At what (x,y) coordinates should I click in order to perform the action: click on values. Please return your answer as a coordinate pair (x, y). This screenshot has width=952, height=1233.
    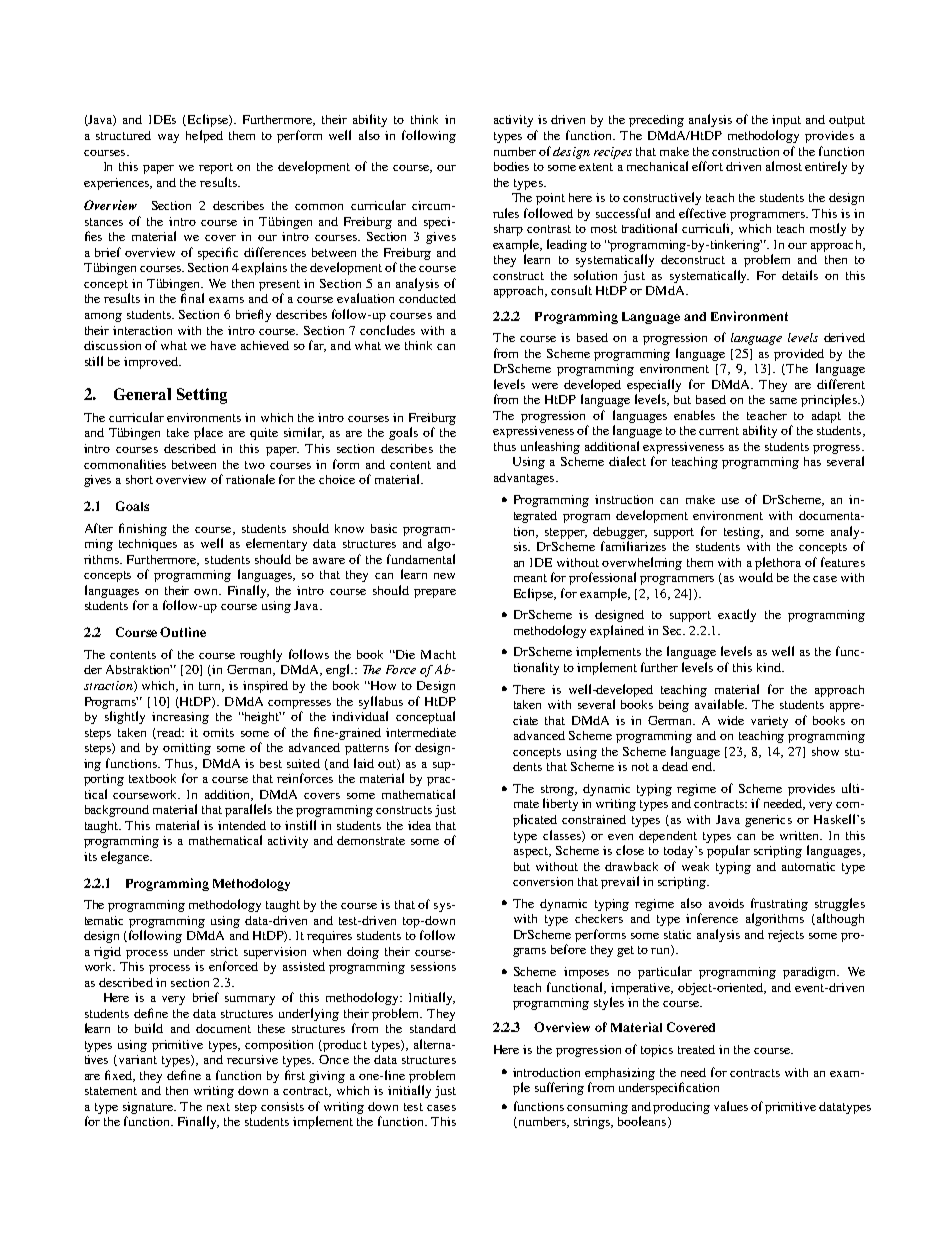
    Looking at the image, I should click on (731, 1106).
